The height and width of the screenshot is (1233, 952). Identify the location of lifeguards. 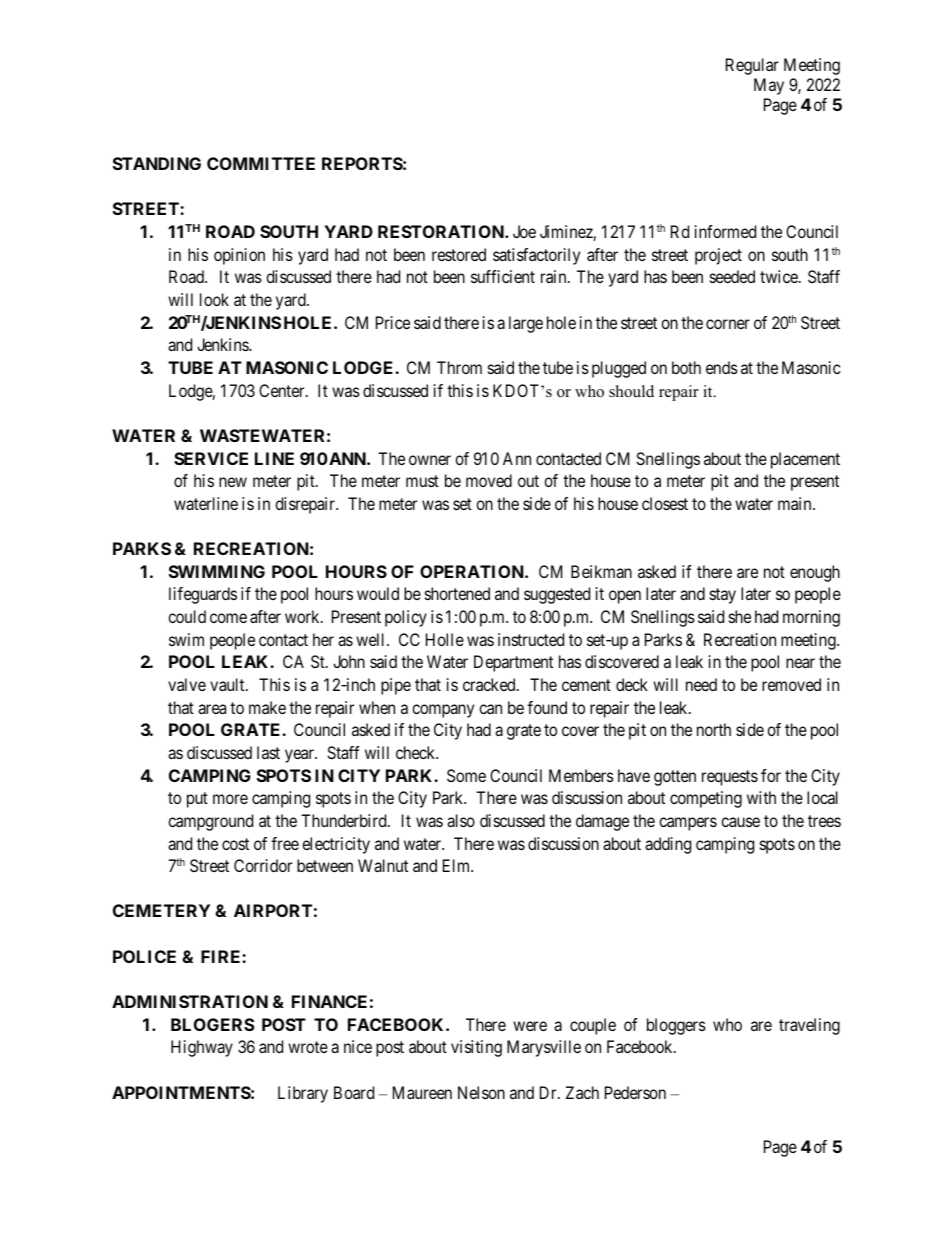
(203, 595).
